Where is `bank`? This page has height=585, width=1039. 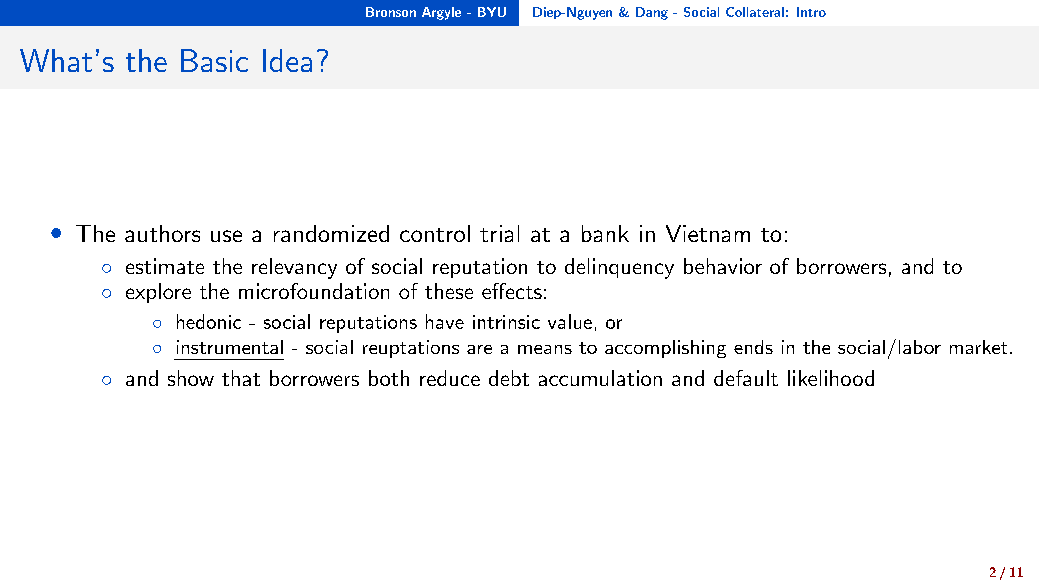
bank is located at coordinates (605, 233).
